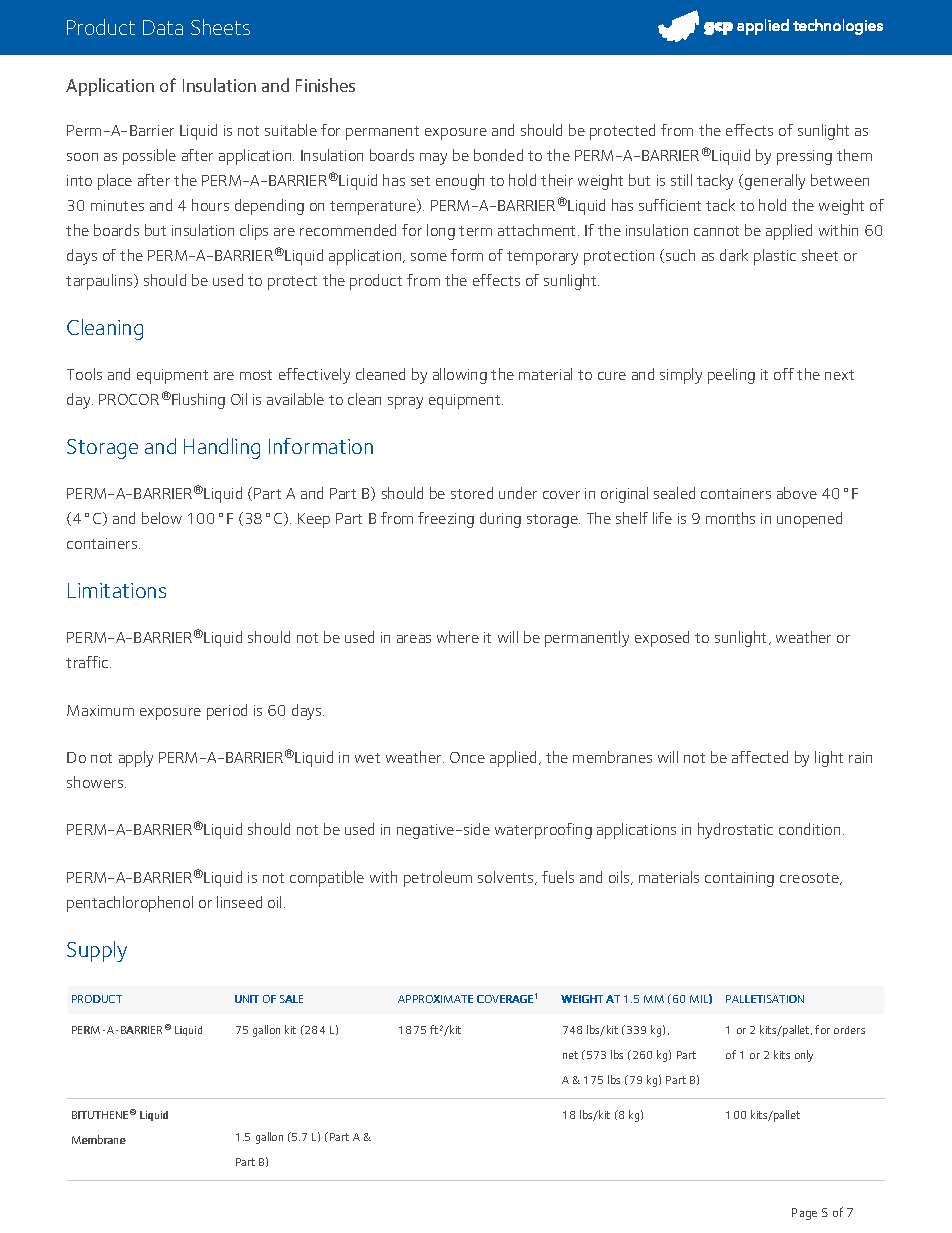  I want to click on net, so click(570, 1055).
